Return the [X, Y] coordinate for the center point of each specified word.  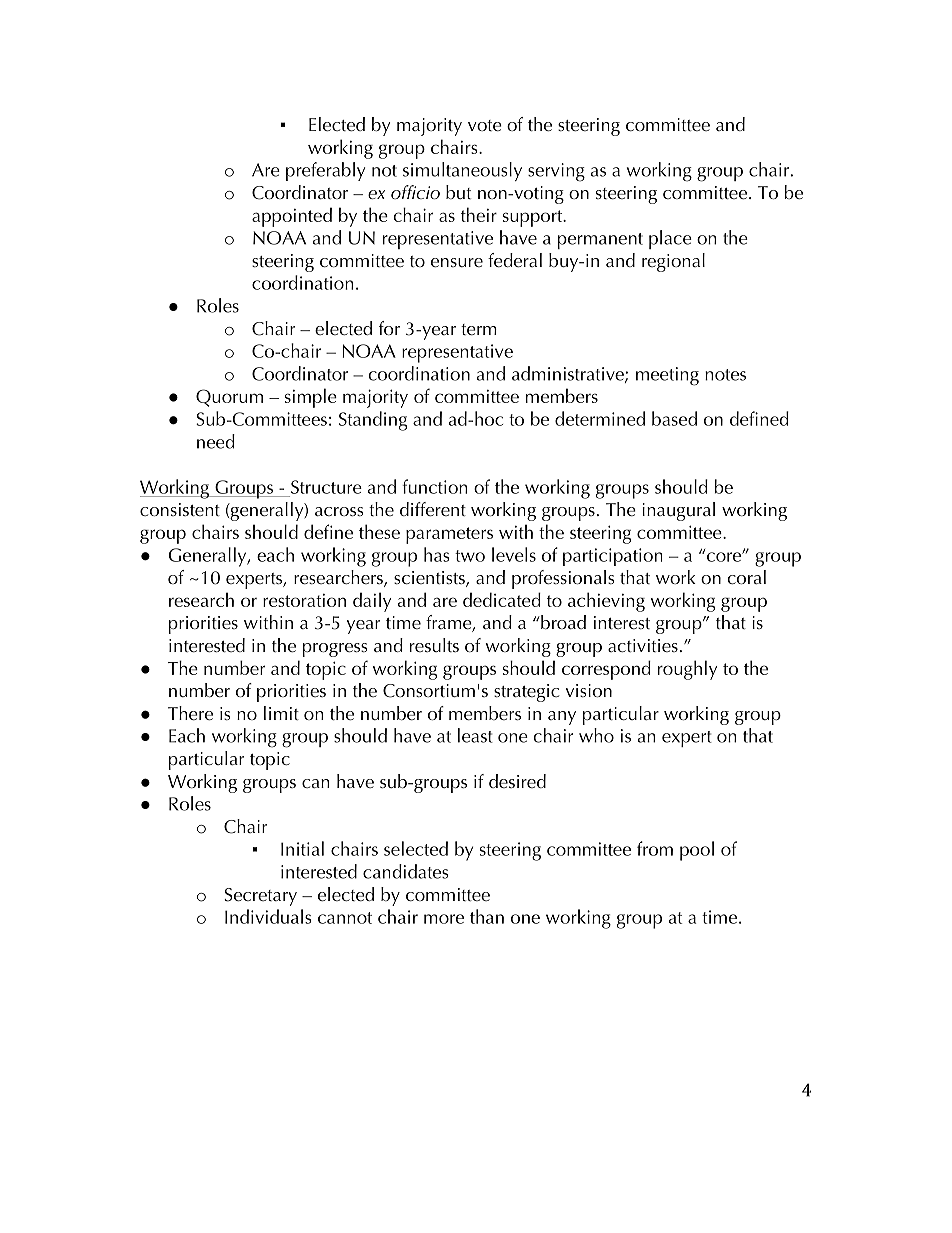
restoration [304, 600]
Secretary [260, 897]
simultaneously [462, 171]
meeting [667, 376]
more [444, 919]
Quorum [229, 398]
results [434, 645]
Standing [373, 421]
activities [643, 645]
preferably [325, 171]
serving [556, 172]
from [655, 848]
